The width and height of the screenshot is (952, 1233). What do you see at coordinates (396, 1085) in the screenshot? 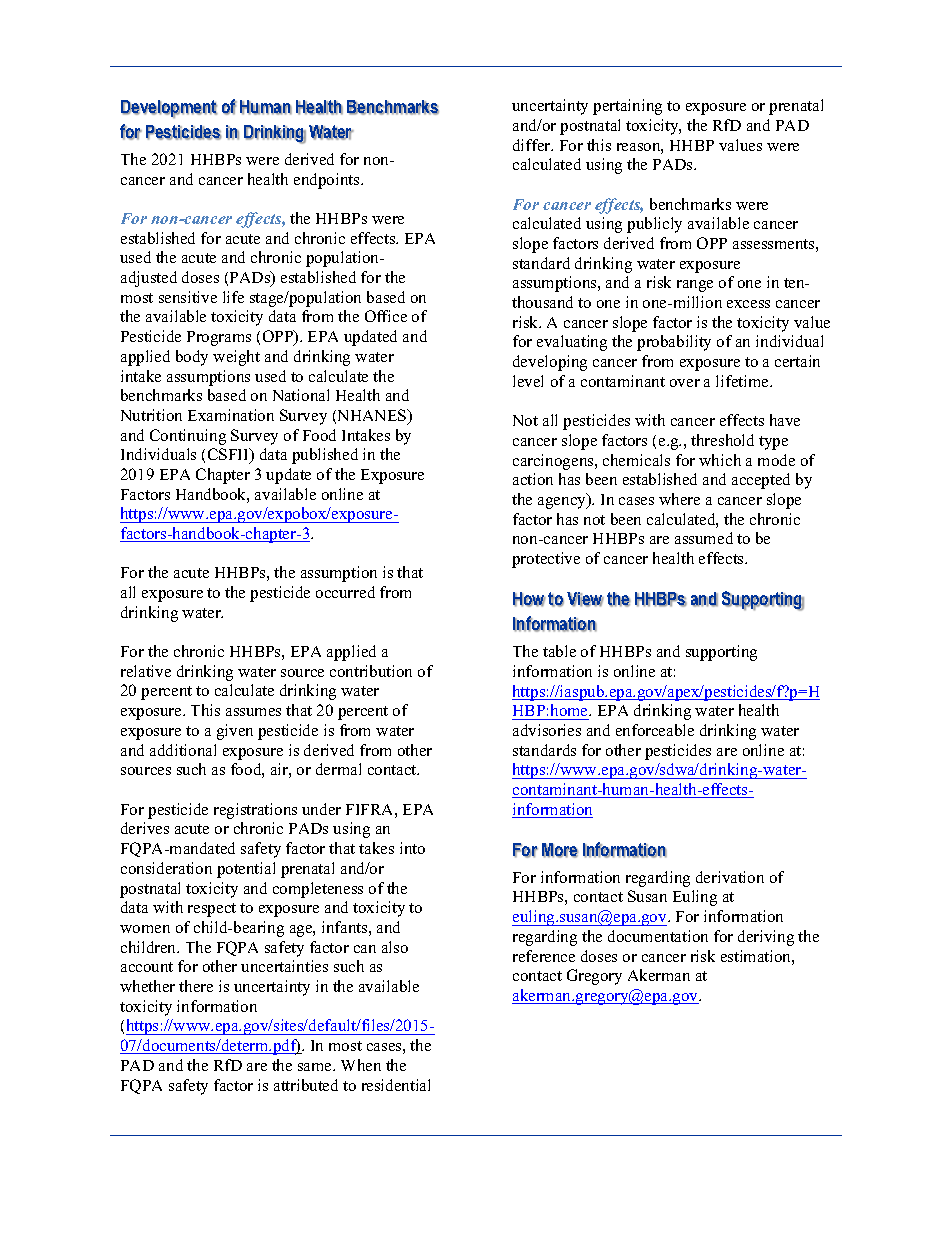
I see `residential` at bounding box center [396, 1085].
